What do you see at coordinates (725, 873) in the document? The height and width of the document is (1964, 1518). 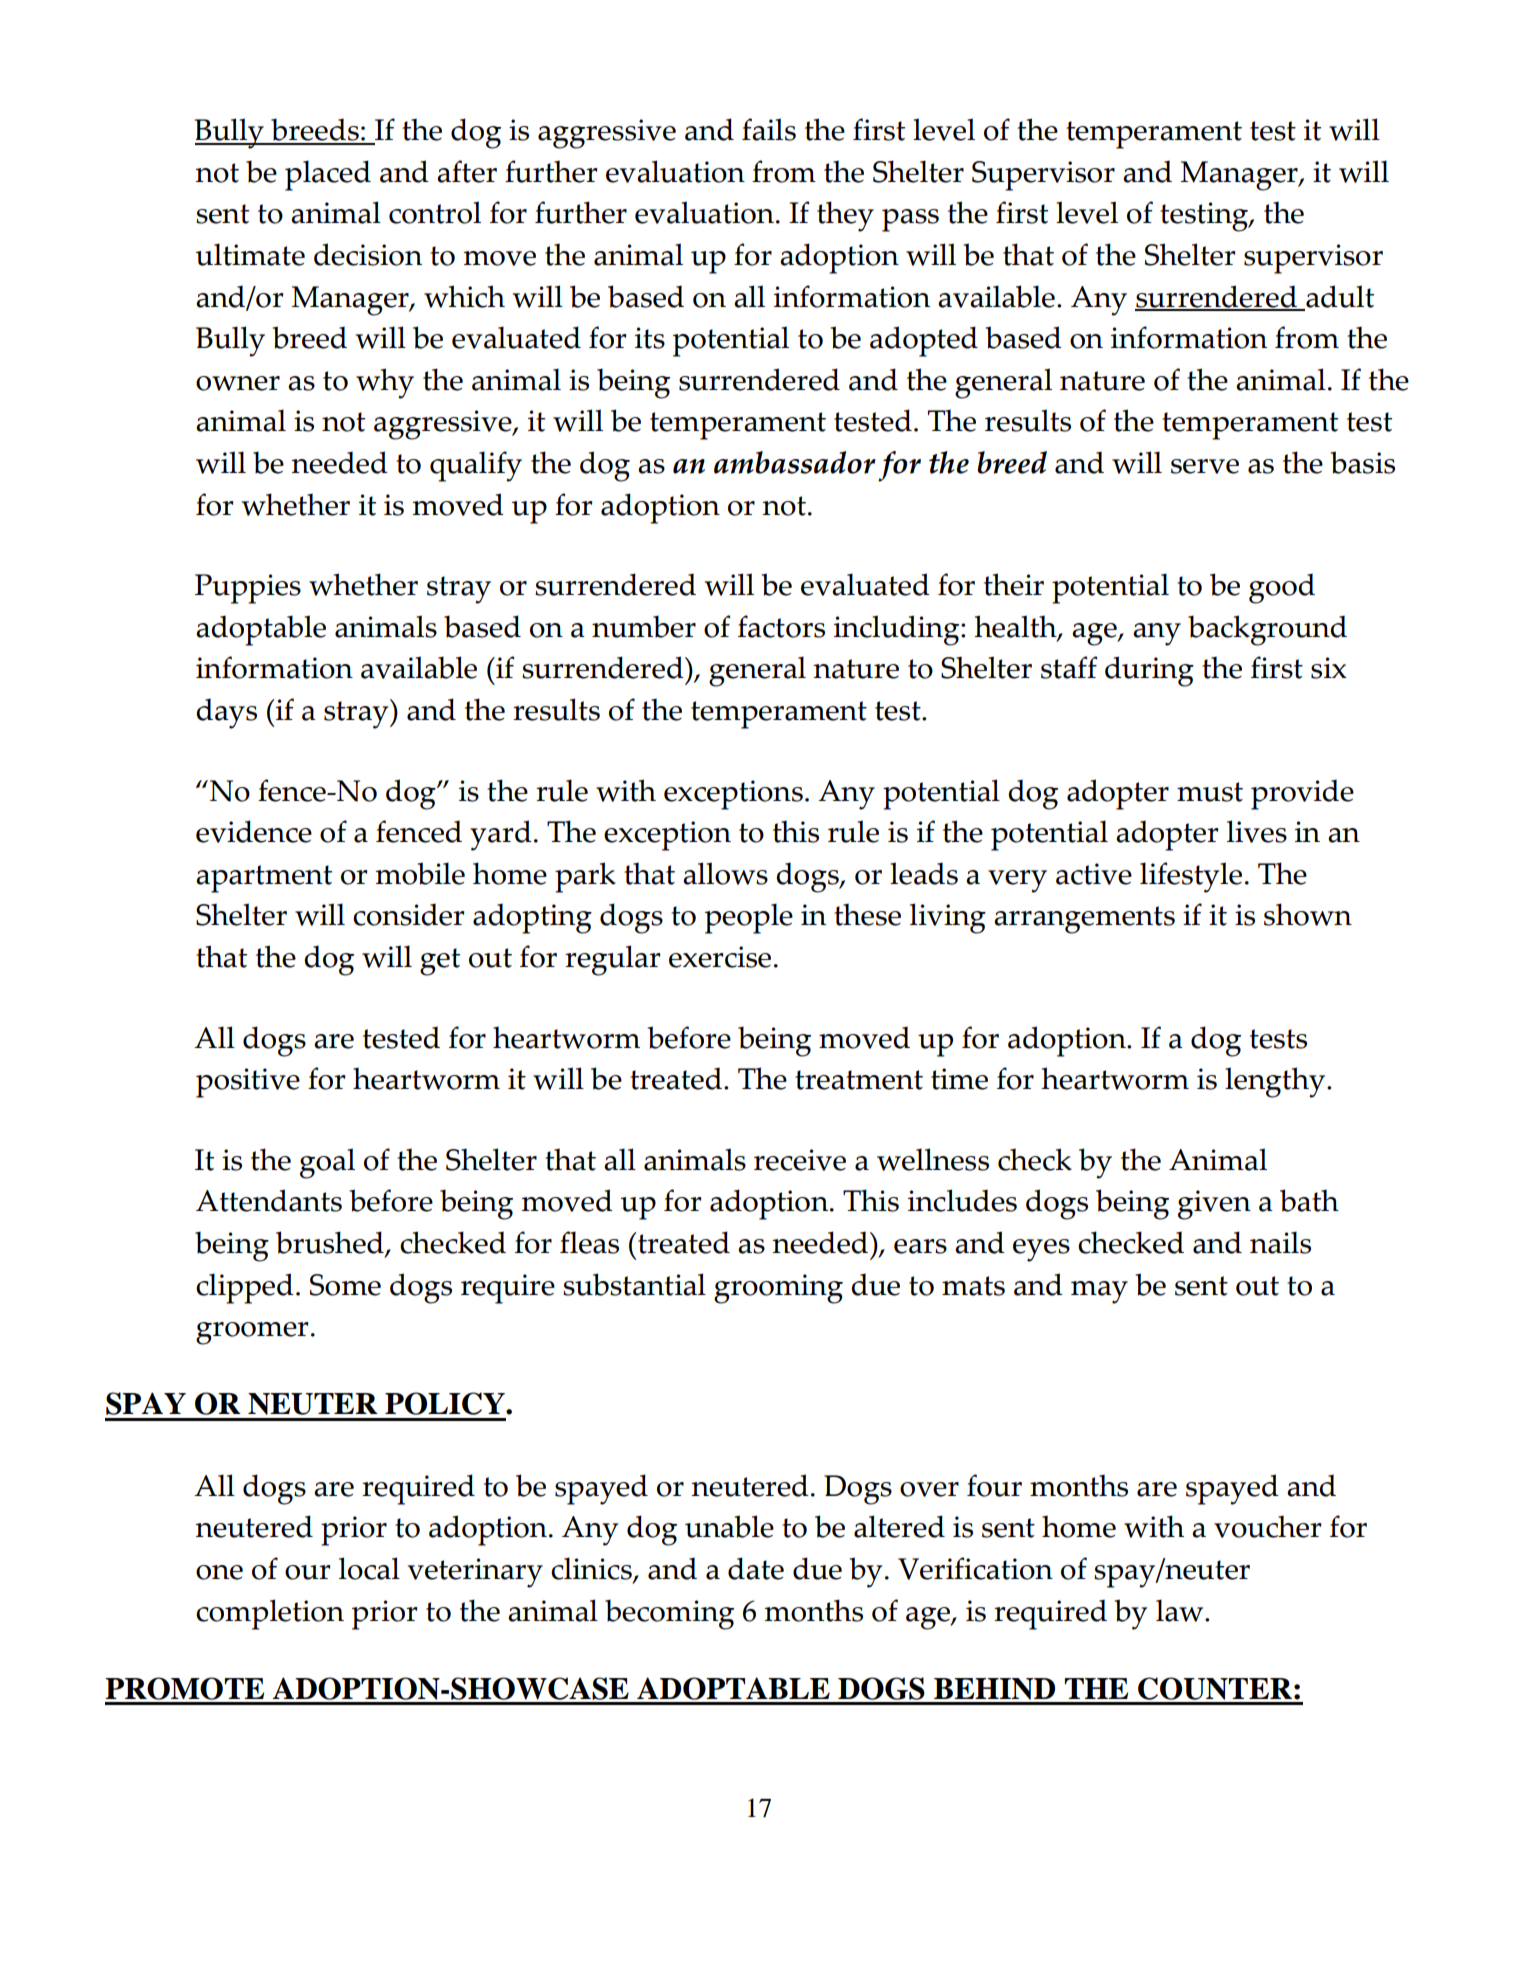 I see `allows` at bounding box center [725, 873].
